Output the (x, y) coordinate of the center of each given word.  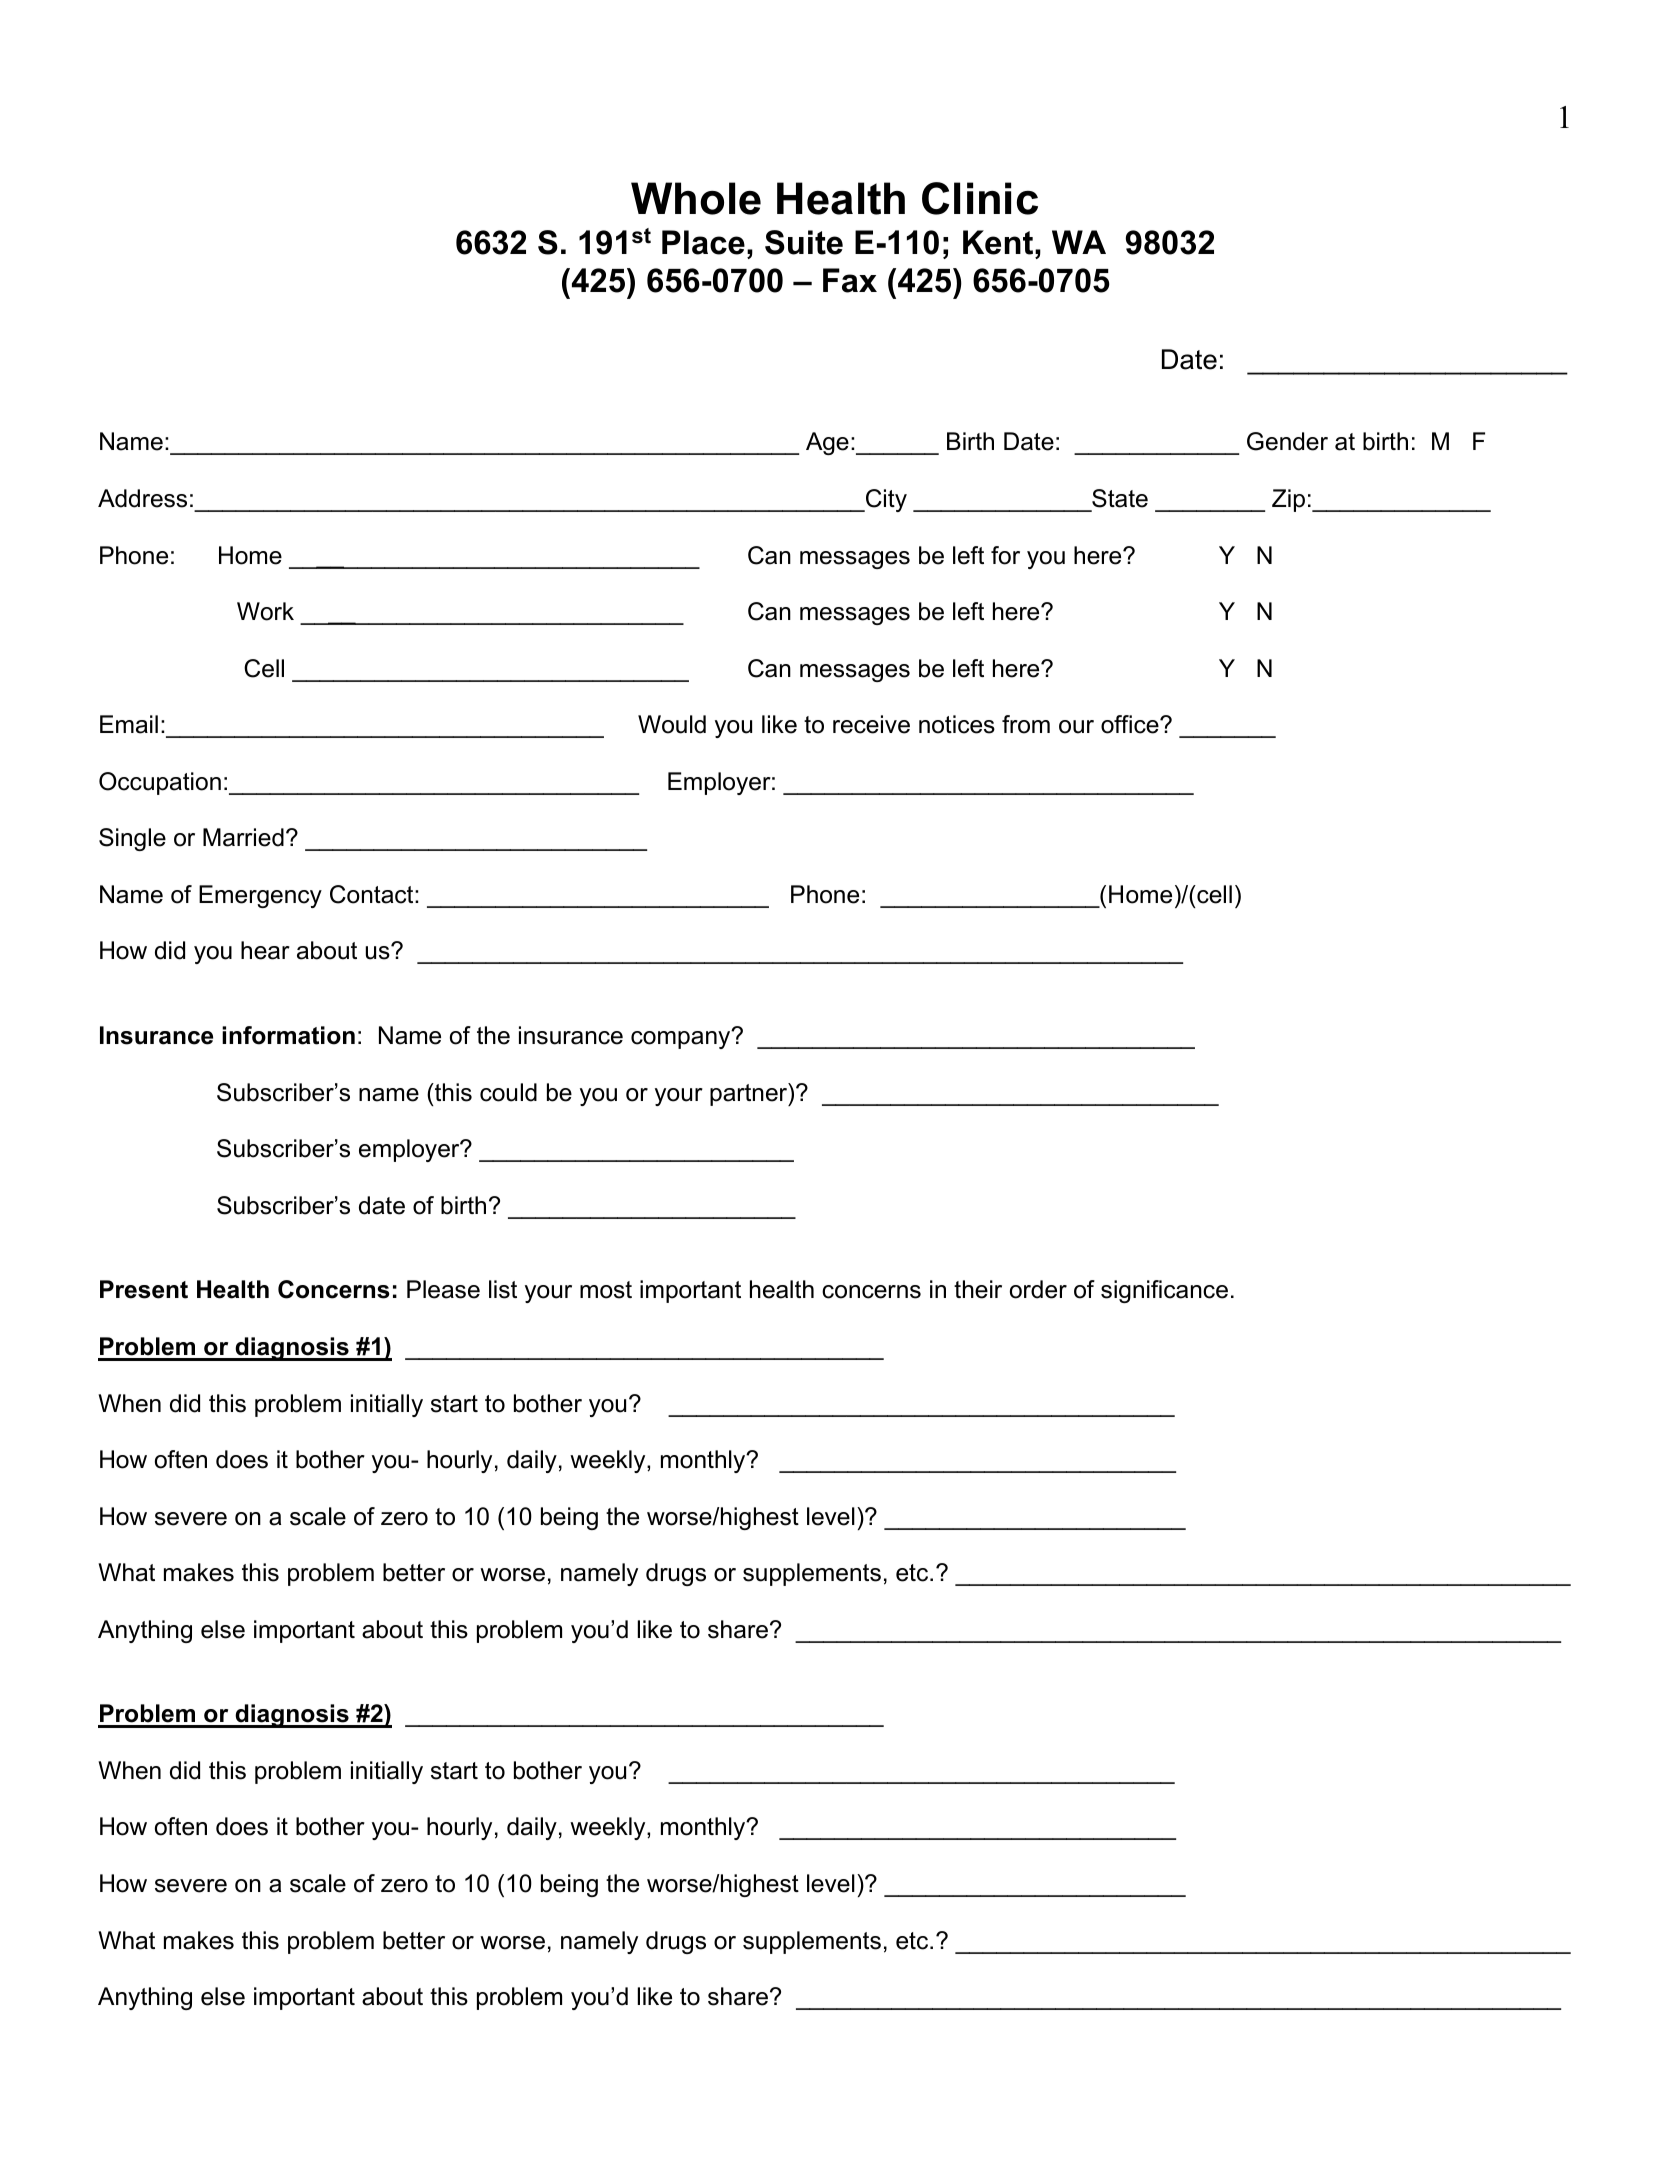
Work (265, 611)
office (1131, 724)
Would (672, 724)
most (606, 1290)
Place (703, 242)
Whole (696, 198)
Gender (1287, 441)
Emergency (260, 896)
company (682, 1039)
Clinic (980, 198)
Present (144, 1289)
